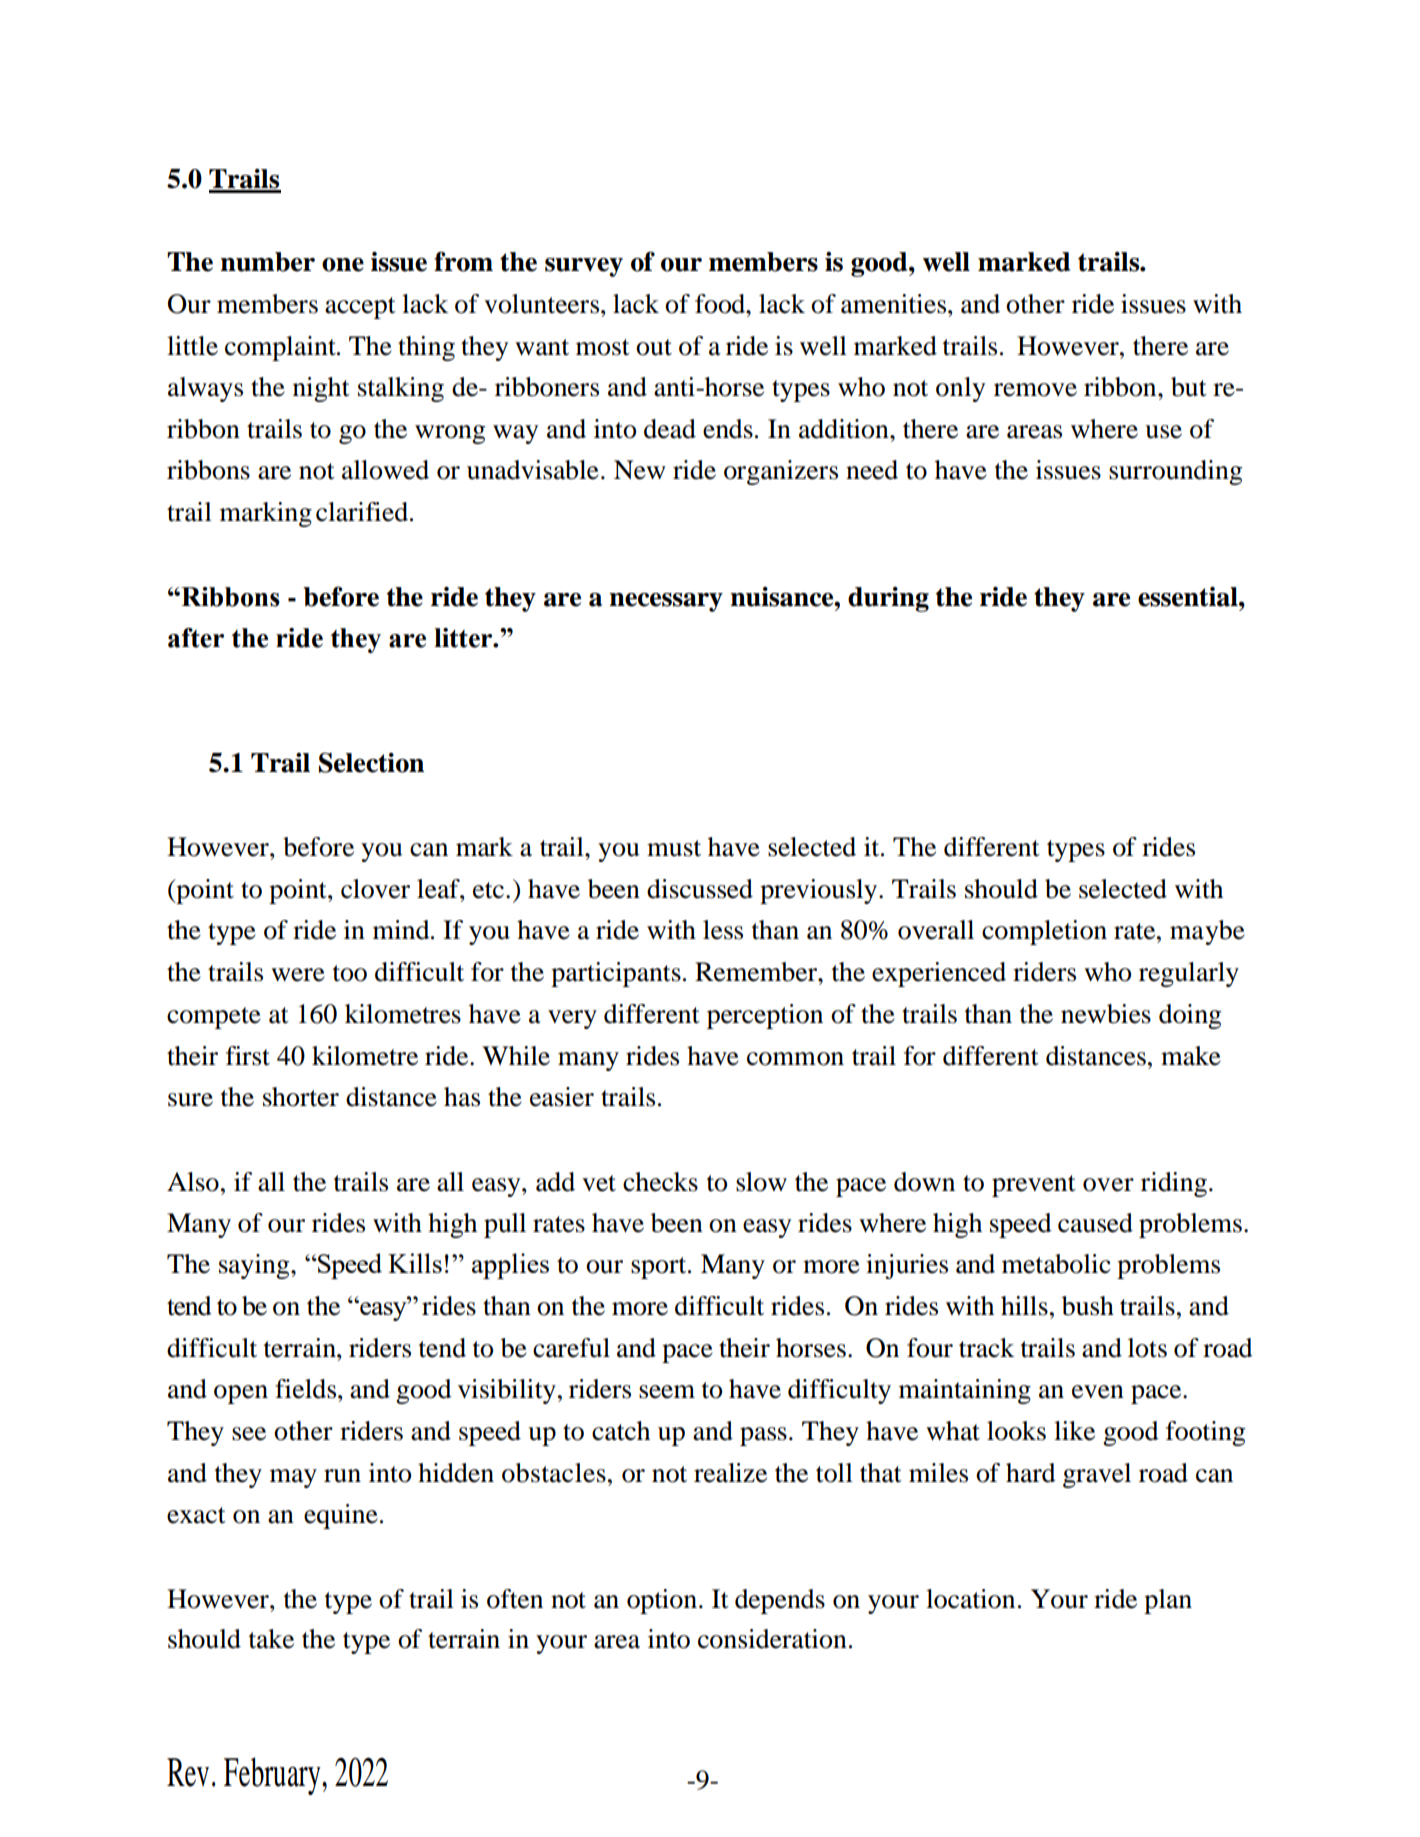 This document has height=1837, width=1420. I want to click on lots, so click(1147, 1348).
